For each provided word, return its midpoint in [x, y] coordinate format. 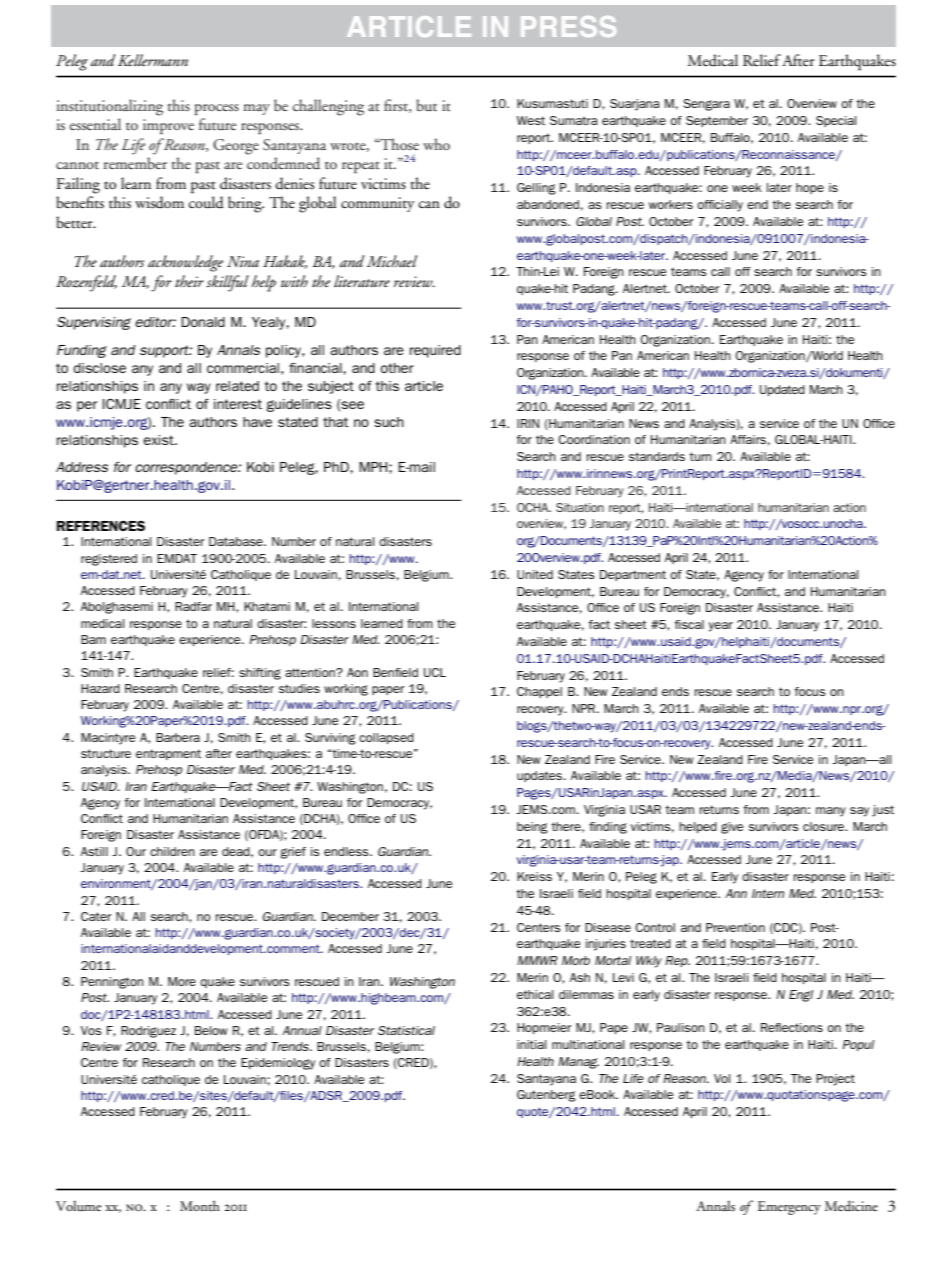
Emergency [789, 1208]
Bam [93, 639]
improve [168, 126]
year [721, 627]
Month [200, 1205]
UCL [435, 672]
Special [836, 121]
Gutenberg [546, 1096]
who [436, 144]
